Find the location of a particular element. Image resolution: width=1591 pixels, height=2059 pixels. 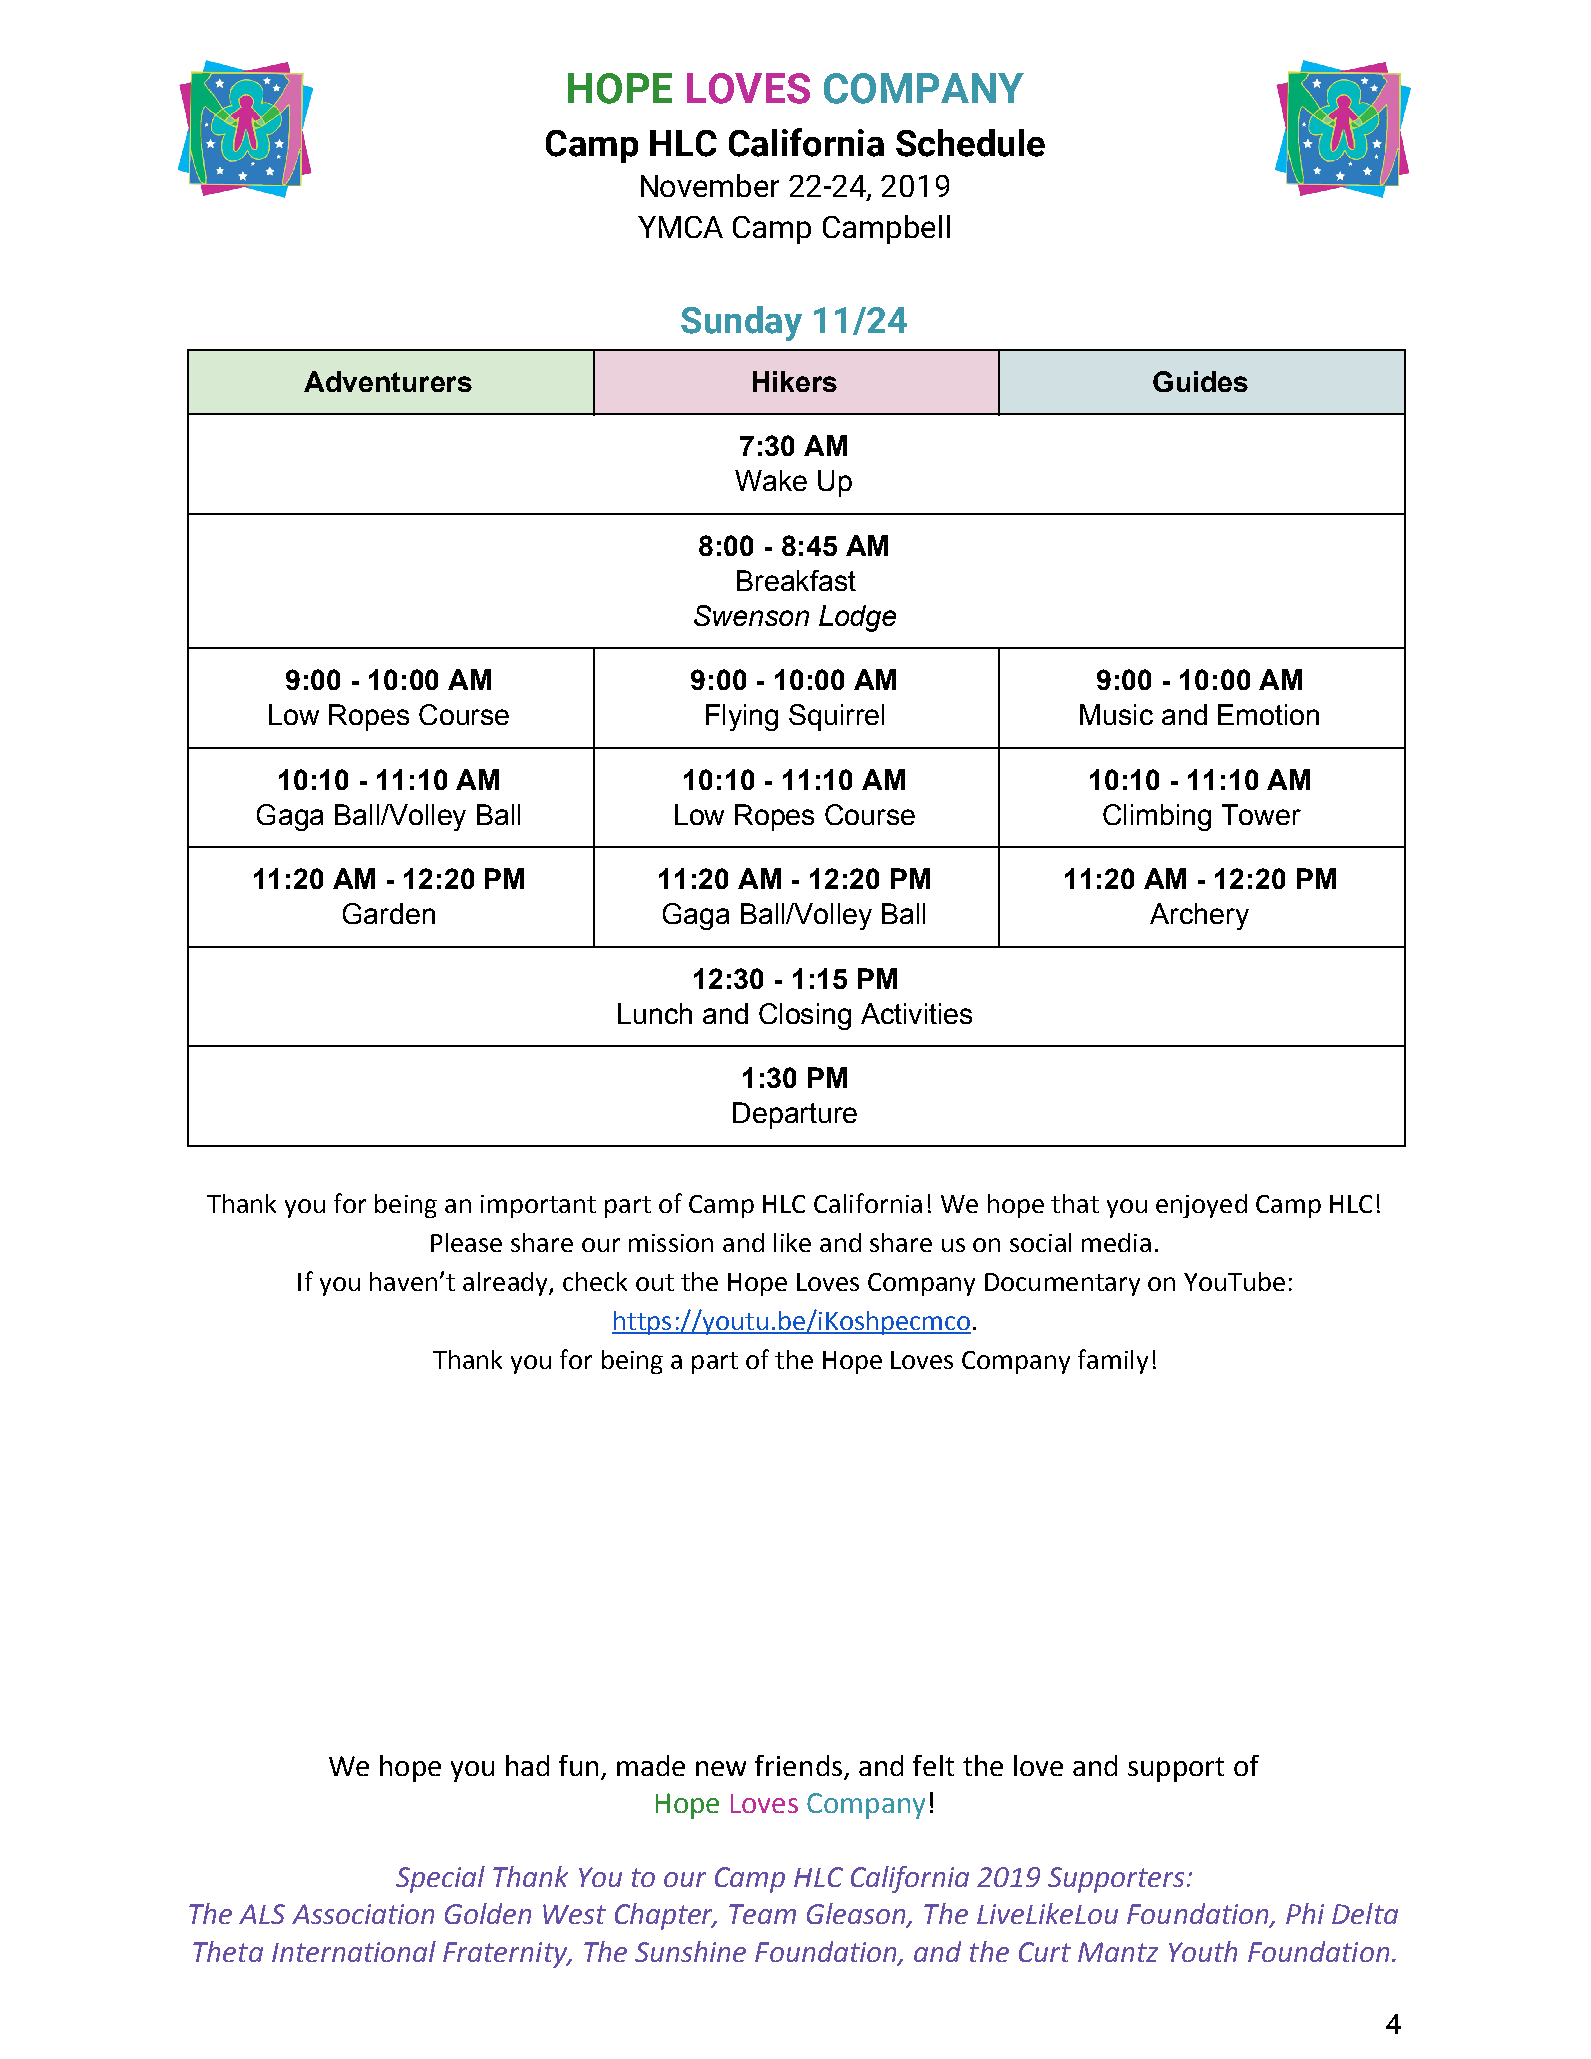

Garden is located at coordinates (389, 913).
